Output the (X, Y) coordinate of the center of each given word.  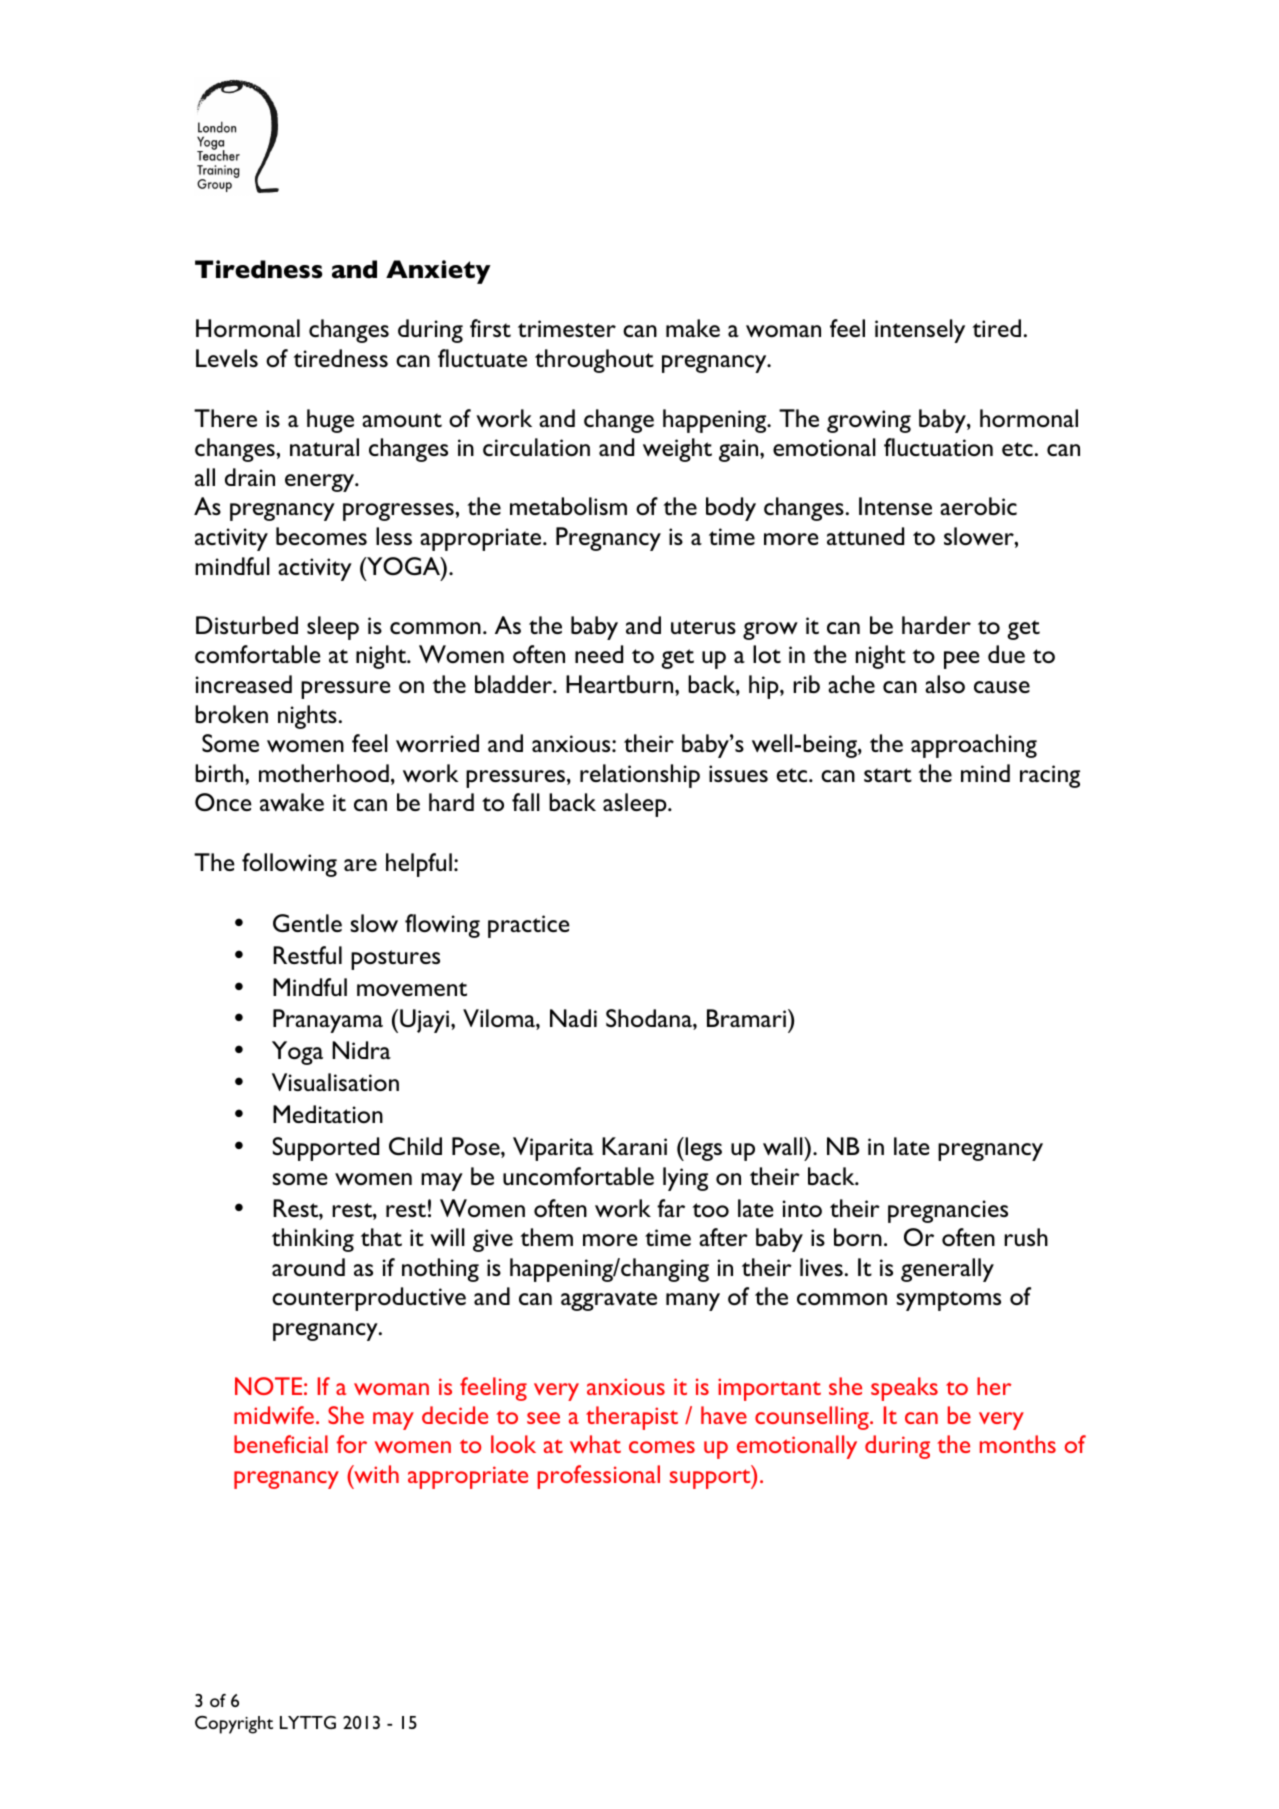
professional (599, 1477)
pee (962, 660)
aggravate (609, 1301)
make (693, 328)
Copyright (234, 1725)
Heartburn (621, 684)
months (1018, 1444)
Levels (227, 358)
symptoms (948, 1301)
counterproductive (369, 1299)
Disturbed (247, 625)
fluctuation (938, 447)
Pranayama (328, 1021)
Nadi (573, 1018)
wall (784, 1146)
